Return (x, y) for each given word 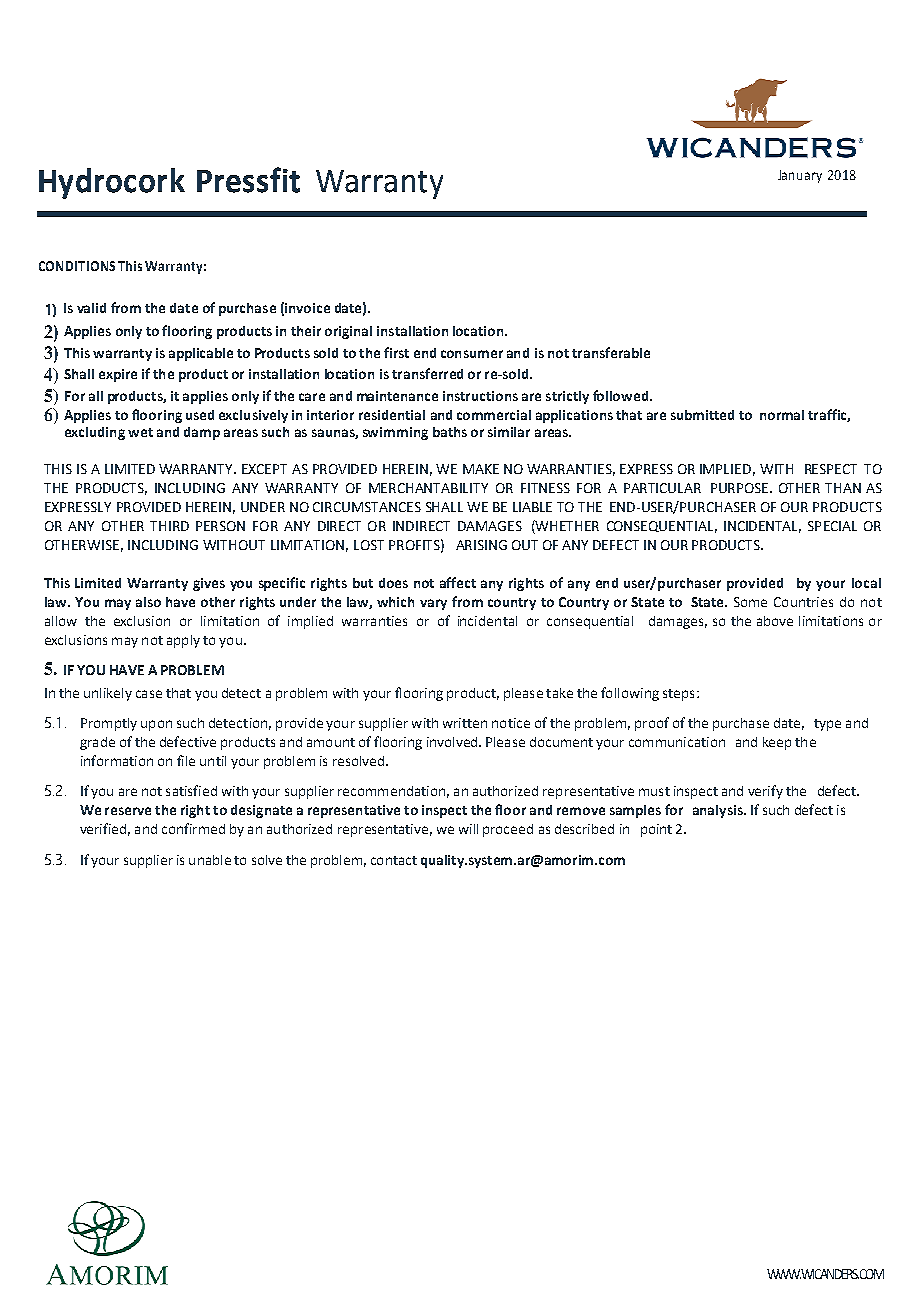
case (149, 694)
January (800, 176)
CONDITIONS (77, 266)
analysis (719, 811)
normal (782, 415)
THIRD (169, 526)
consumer (472, 354)
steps (678, 695)
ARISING (481, 545)
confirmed (193, 828)
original (348, 332)
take (559, 693)
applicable (201, 354)
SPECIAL (832, 526)
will (468, 829)
